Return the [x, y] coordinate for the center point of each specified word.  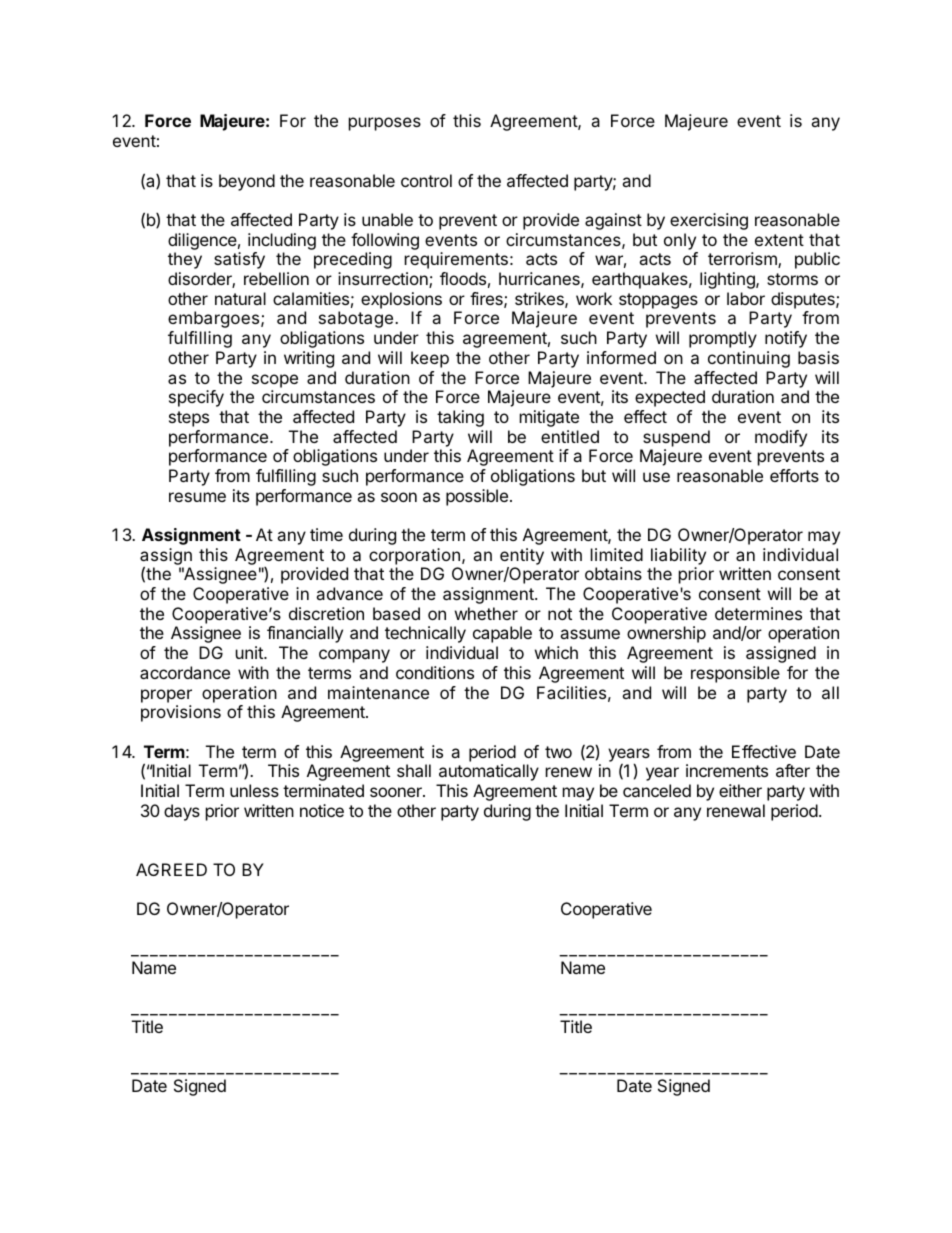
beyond [247, 182]
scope [275, 381]
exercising [709, 221]
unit [250, 652]
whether [486, 613]
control [426, 180]
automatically [489, 772]
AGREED [171, 869]
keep [430, 359]
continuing [749, 359]
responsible [735, 674]
